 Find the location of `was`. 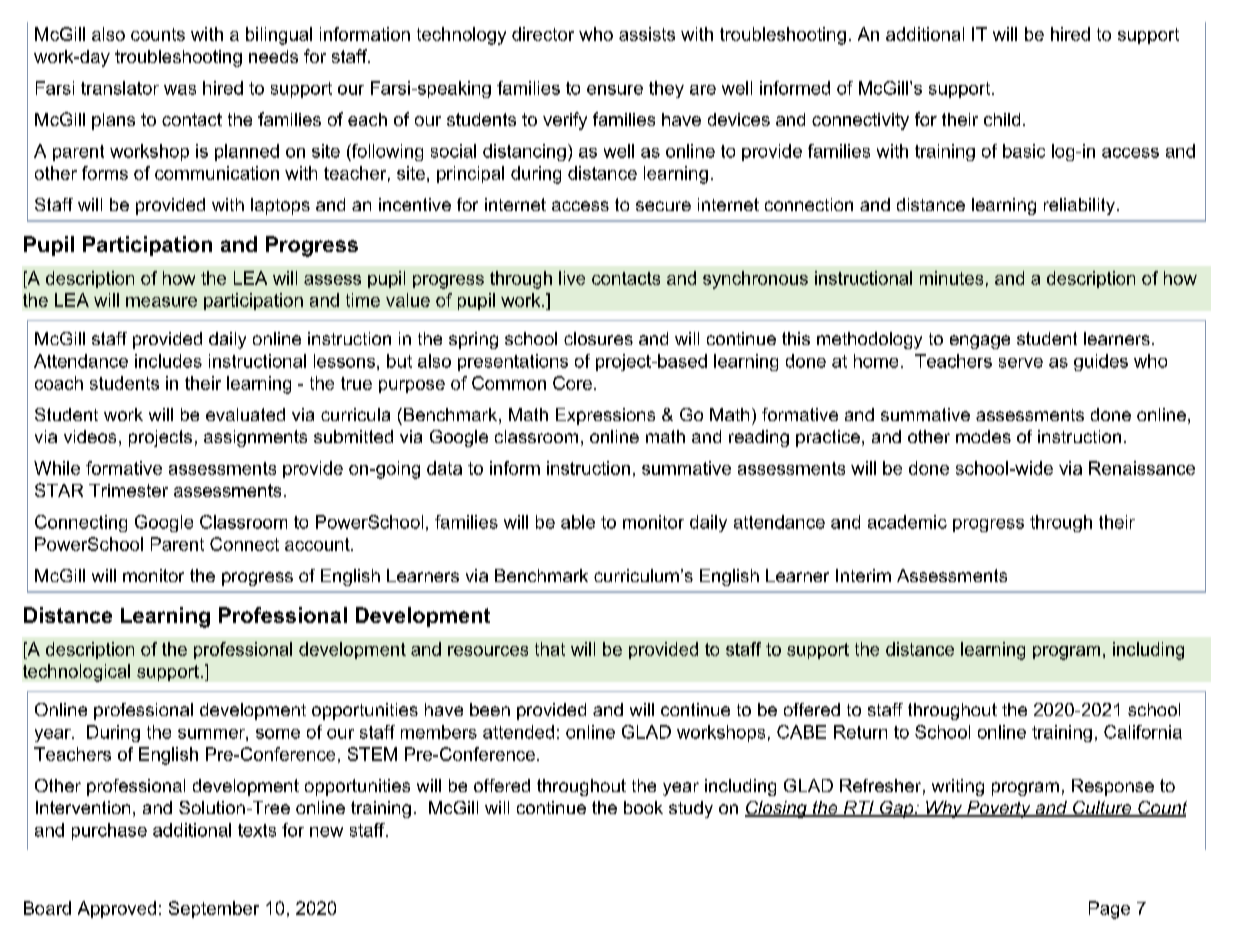

was is located at coordinates (180, 90).
